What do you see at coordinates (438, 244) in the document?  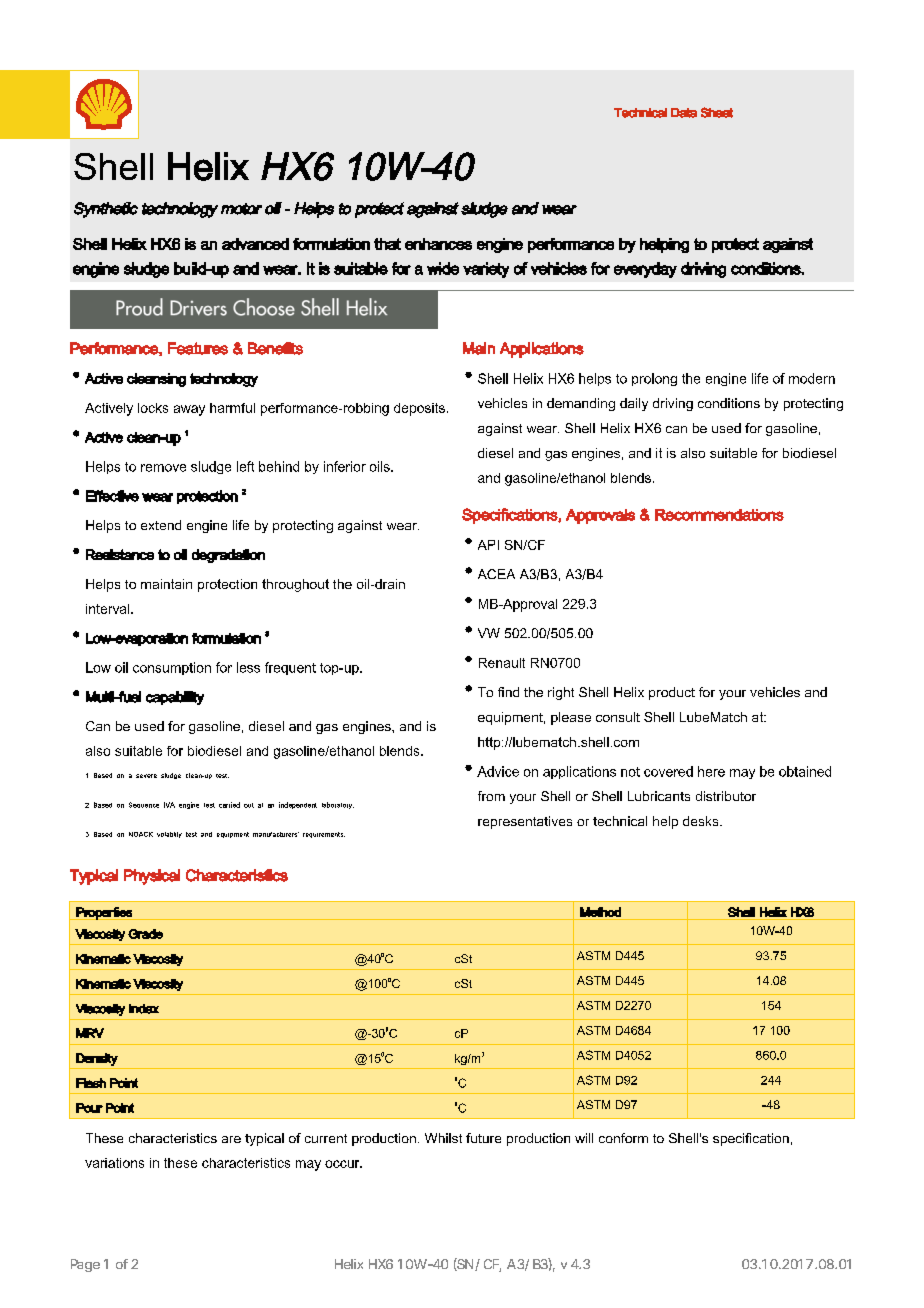 I see `enhances` at bounding box center [438, 244].
